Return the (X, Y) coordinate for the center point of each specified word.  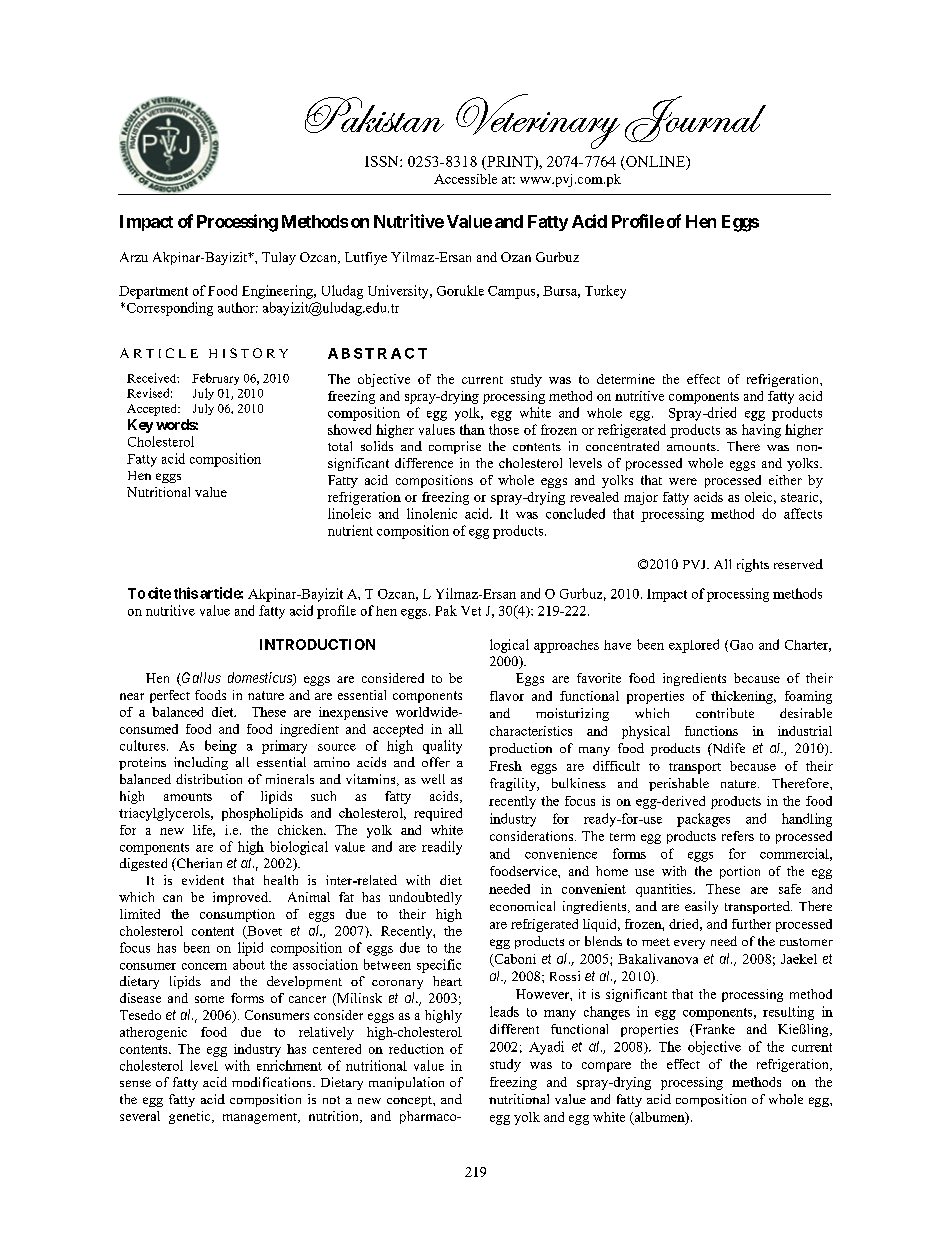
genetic (191, 1117)
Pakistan (374, 115)
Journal (695, 119)
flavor (507, 696)
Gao (740, 646)
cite (159, 593)
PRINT (510, 161)
